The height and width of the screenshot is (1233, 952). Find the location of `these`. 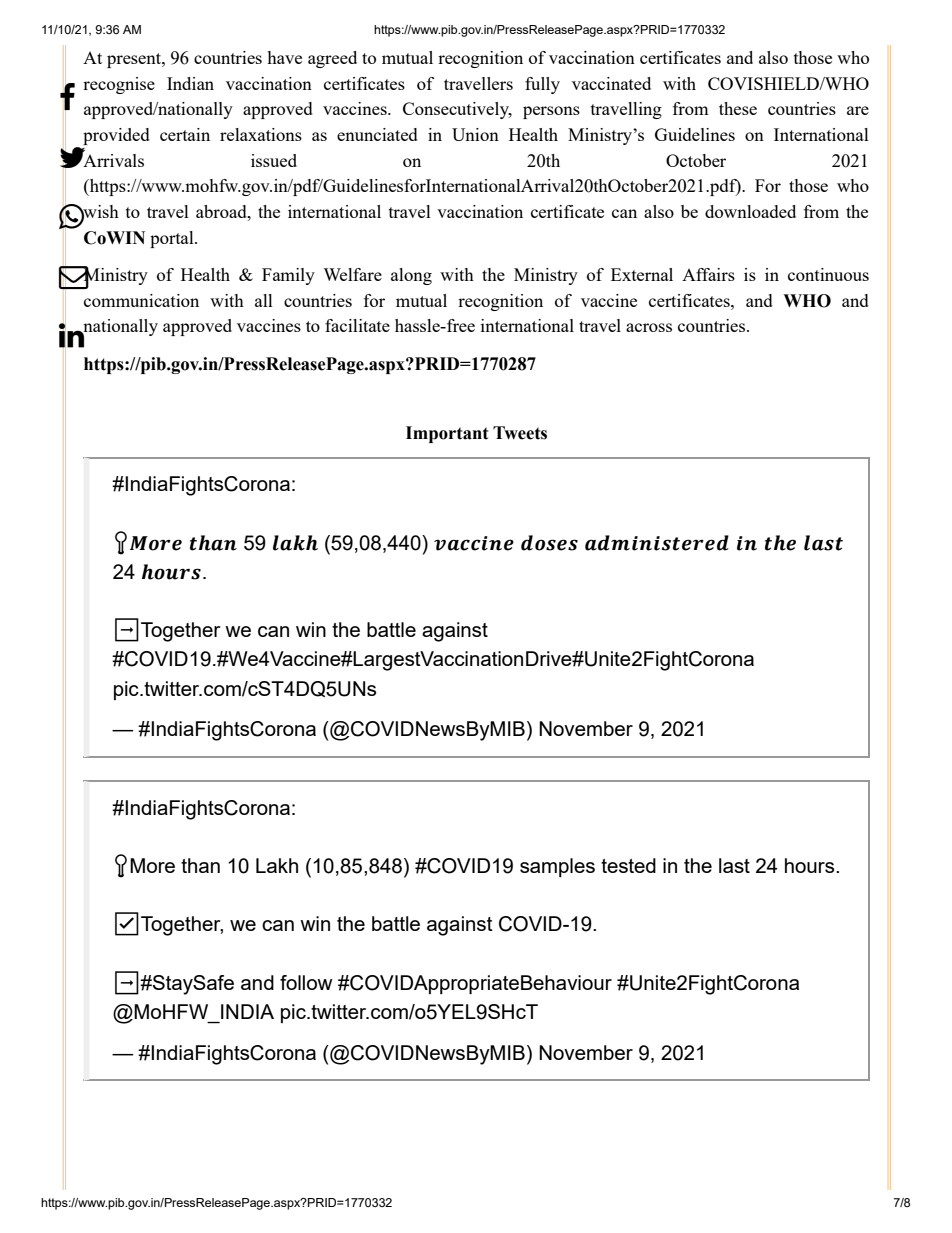

these is located at coordinates (738, 108).
